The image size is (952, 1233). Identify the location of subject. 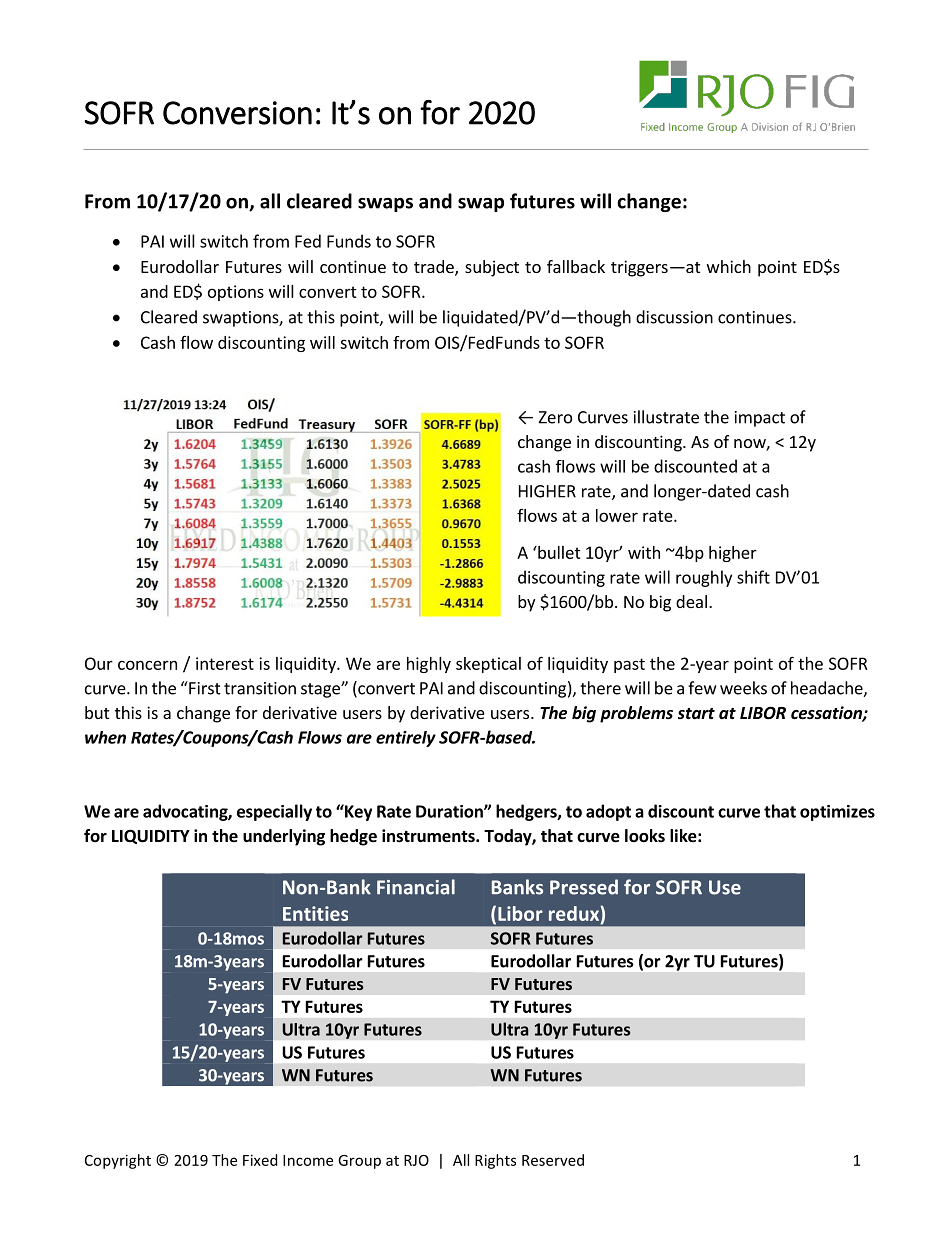
(492, 268).
